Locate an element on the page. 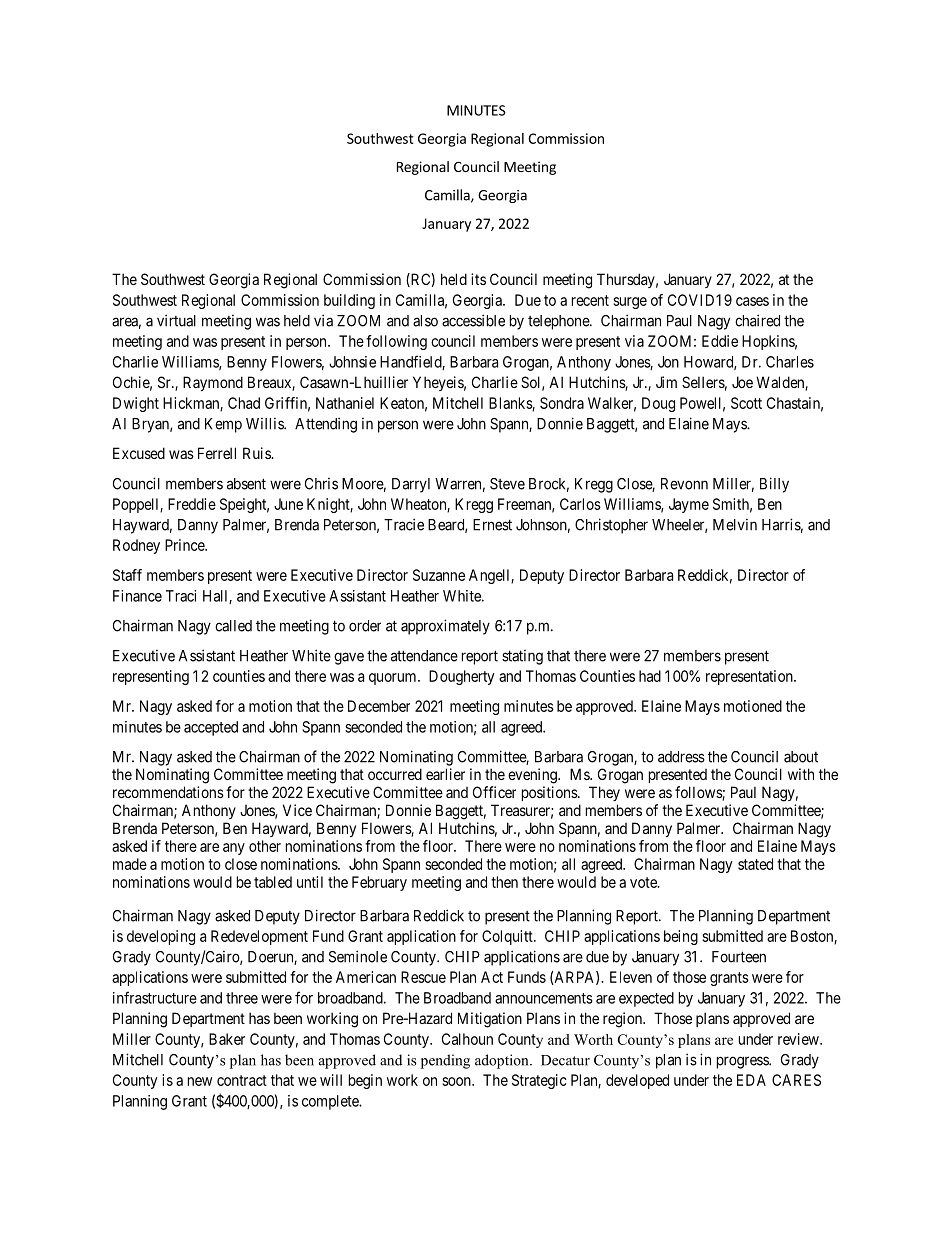 The image size is (952, 1233). cases is located at coordinates (752, 301).
